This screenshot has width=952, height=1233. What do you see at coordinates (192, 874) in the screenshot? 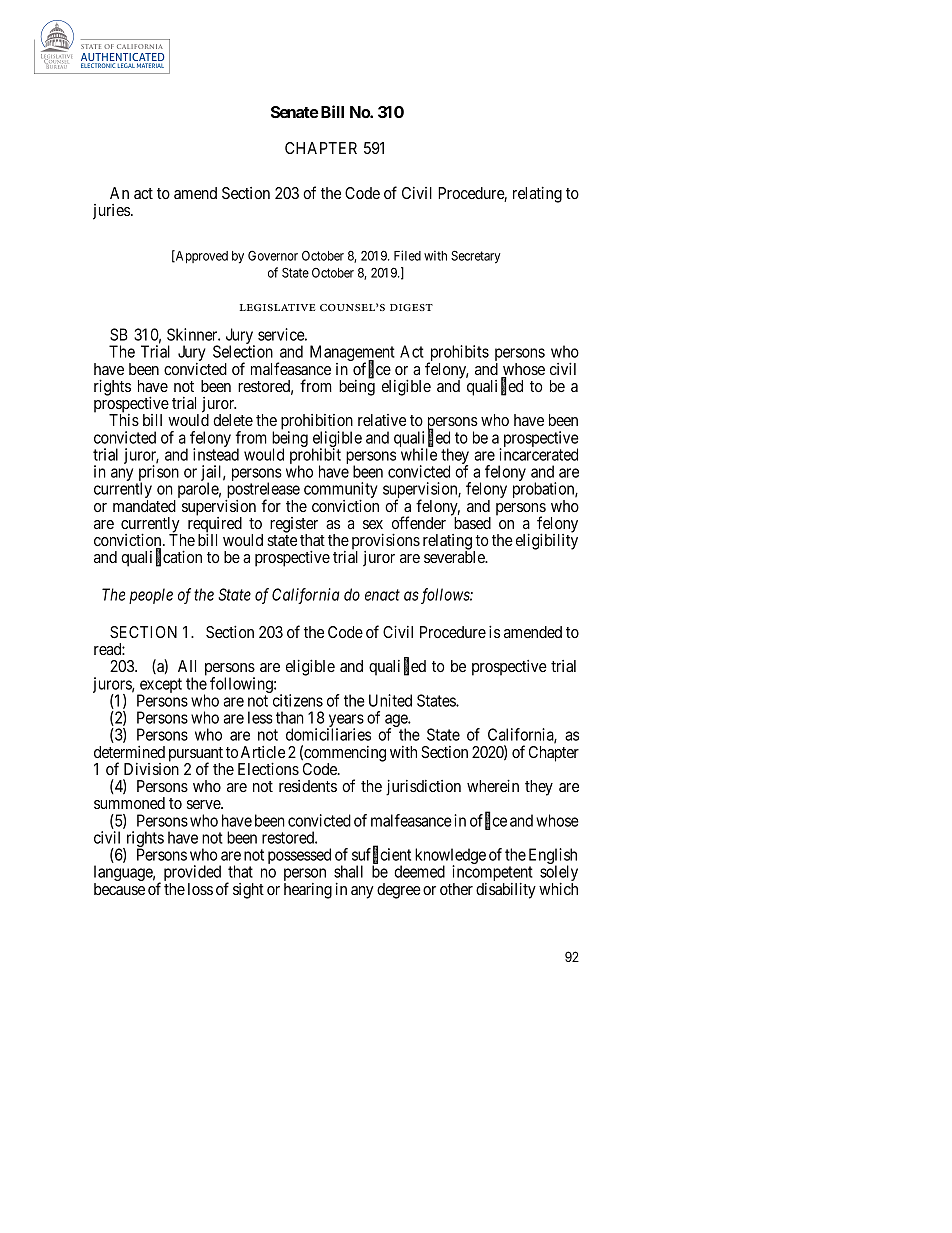
I see `provided` at bounding box center [192, 874].
